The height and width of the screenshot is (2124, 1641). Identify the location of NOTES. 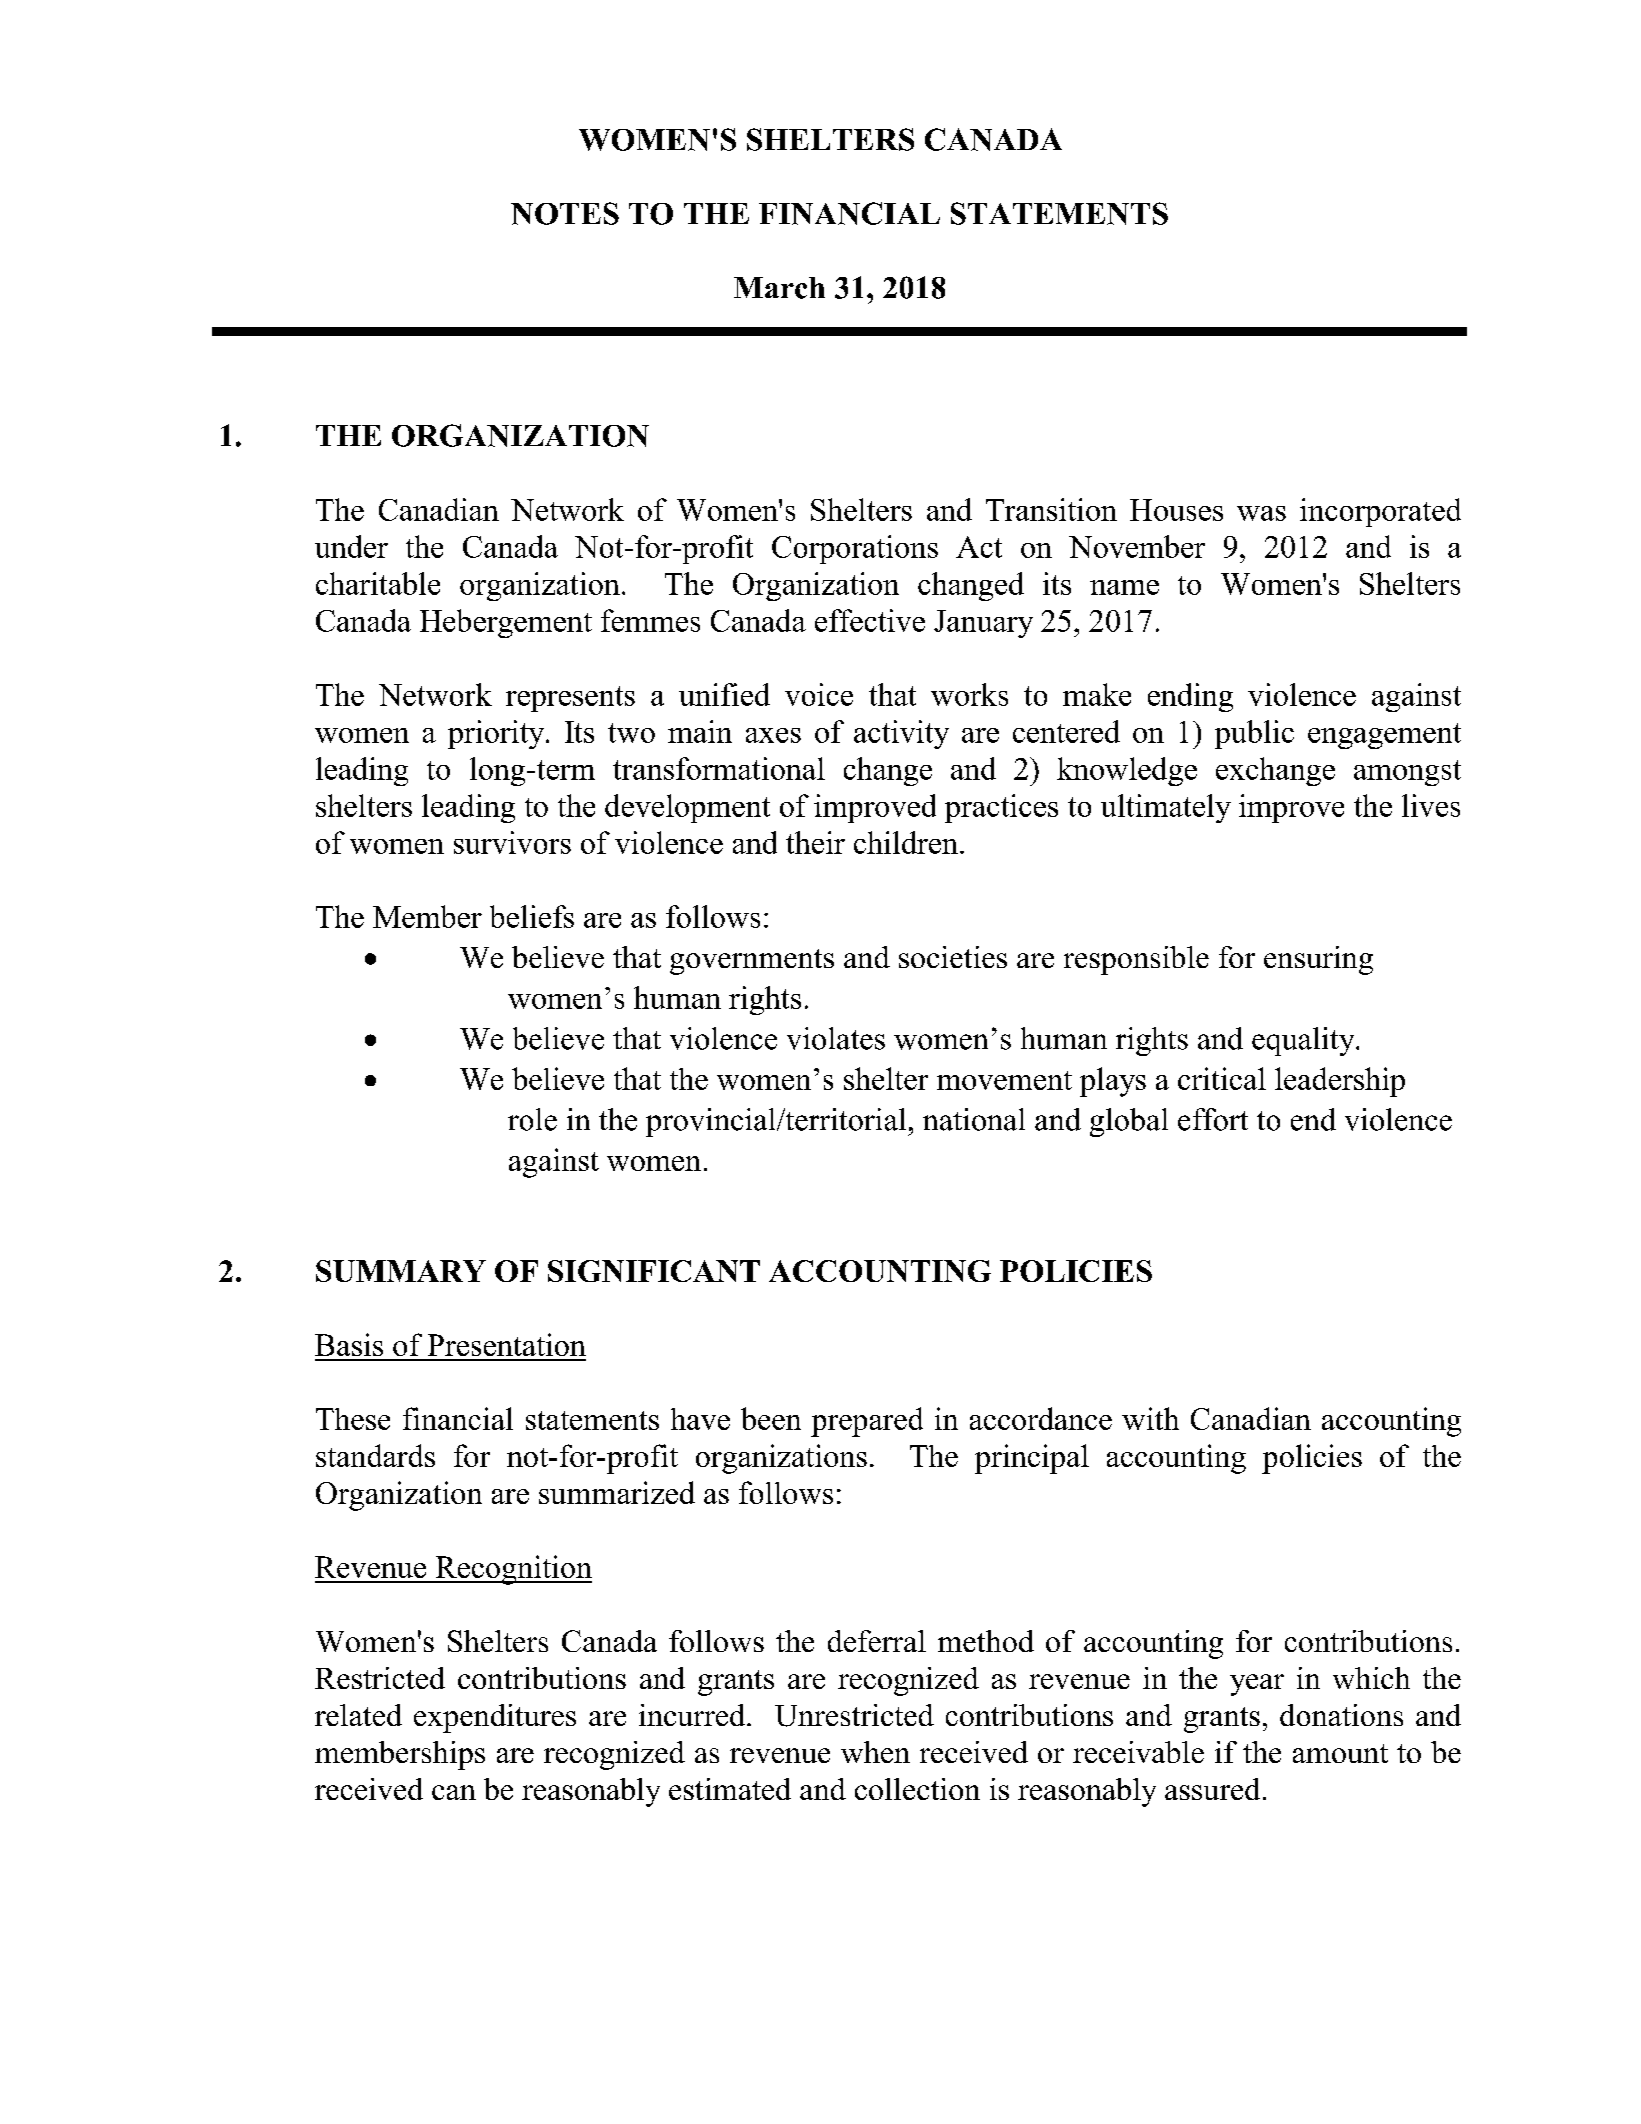
(565, 213).
